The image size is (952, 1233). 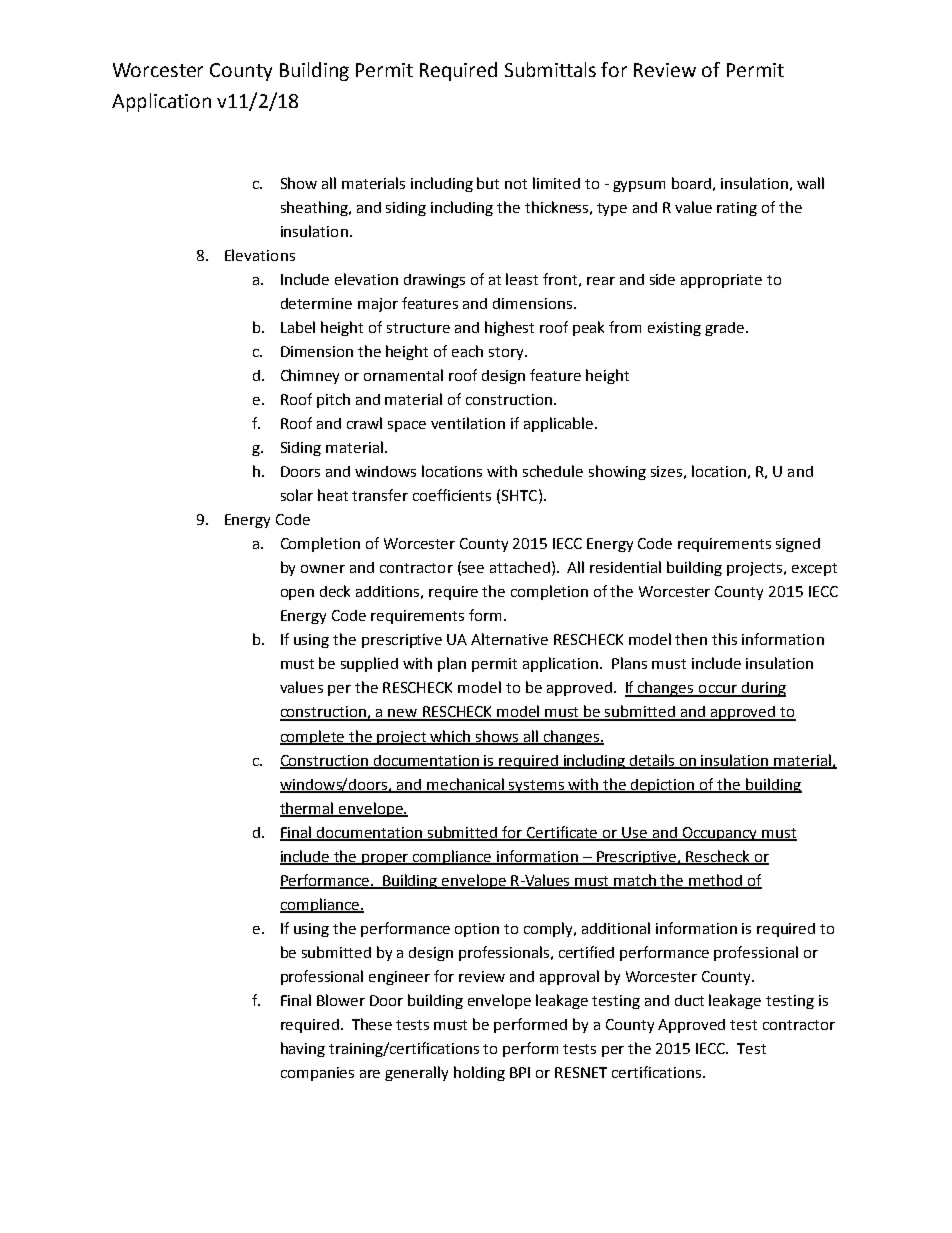 What do you see at coordinates (556, 183) in the page?
I see `limited` at bounding box center [556, 183].
